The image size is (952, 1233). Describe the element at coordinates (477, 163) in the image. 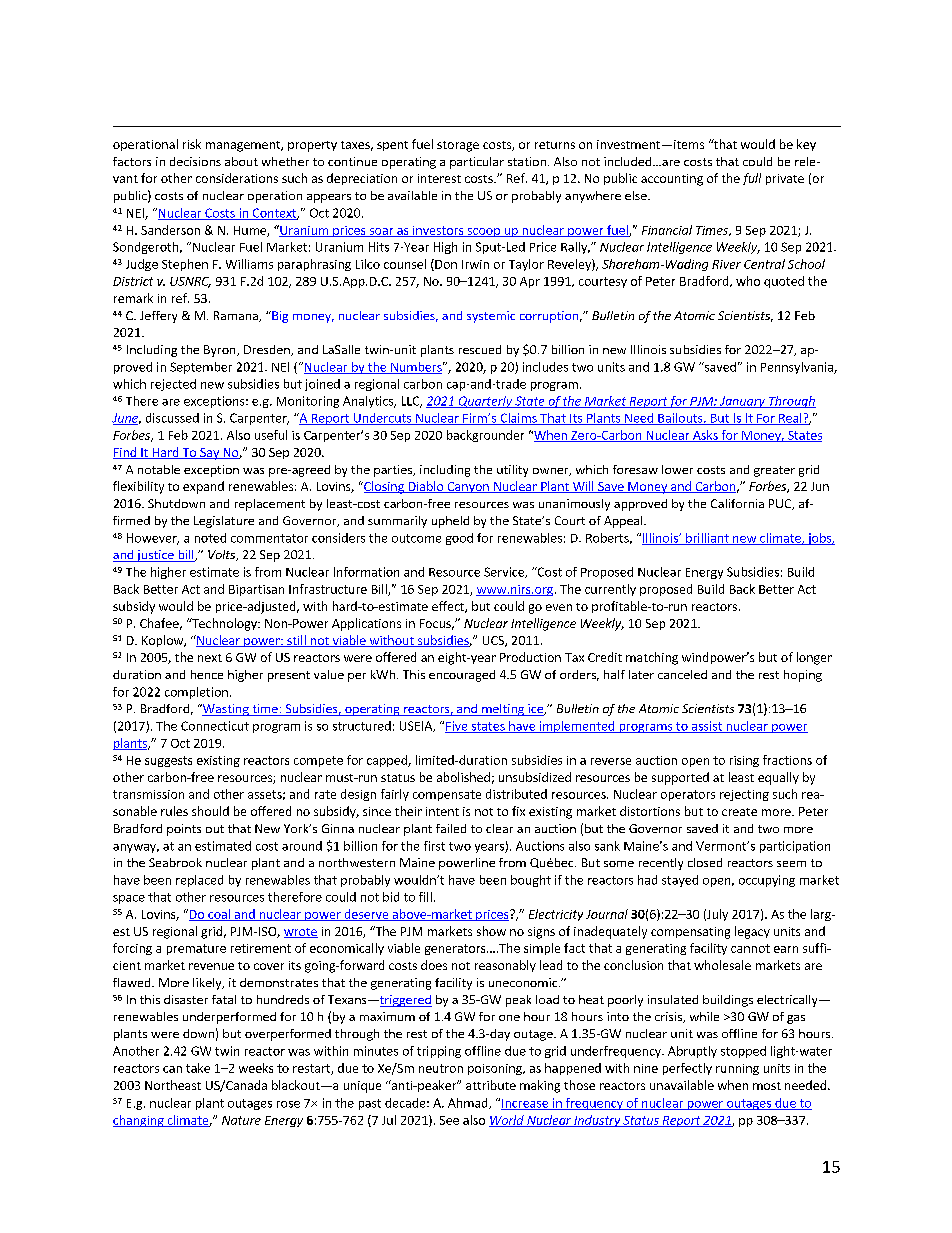

I see `particular` at that location.
